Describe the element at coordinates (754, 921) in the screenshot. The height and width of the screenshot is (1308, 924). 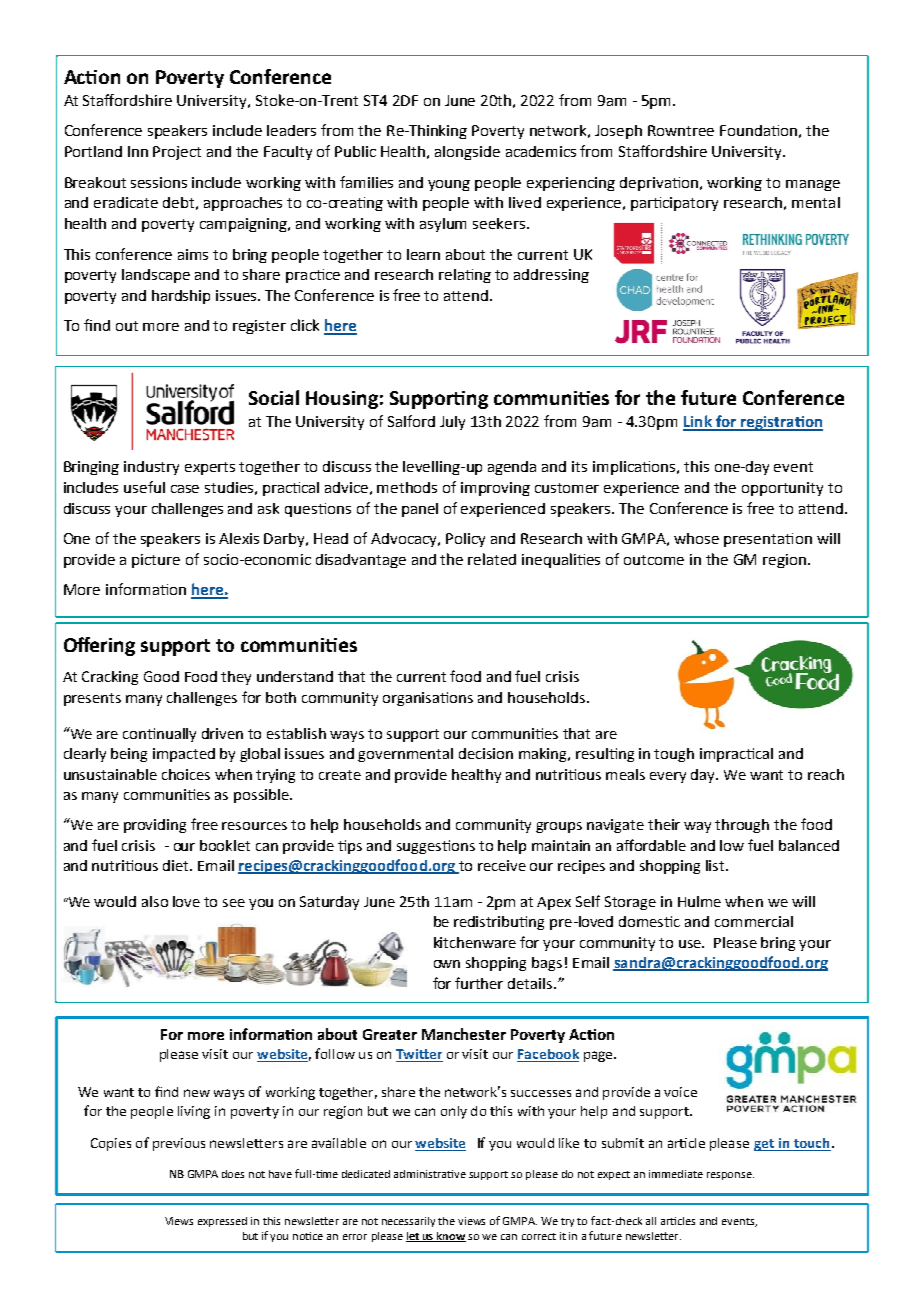
I see `commercial` at that location.
